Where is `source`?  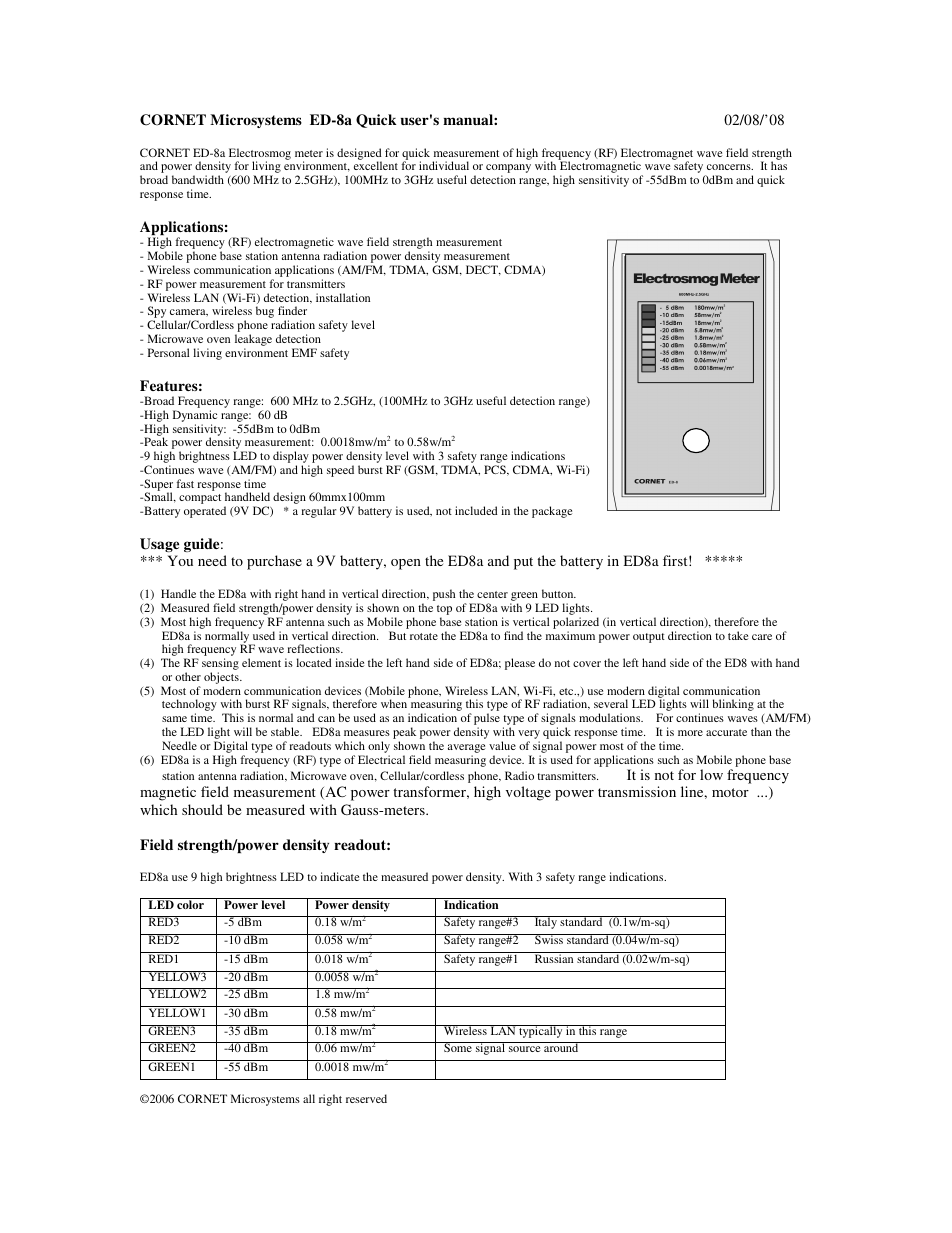
source is located at coordinates (524, 1049).
